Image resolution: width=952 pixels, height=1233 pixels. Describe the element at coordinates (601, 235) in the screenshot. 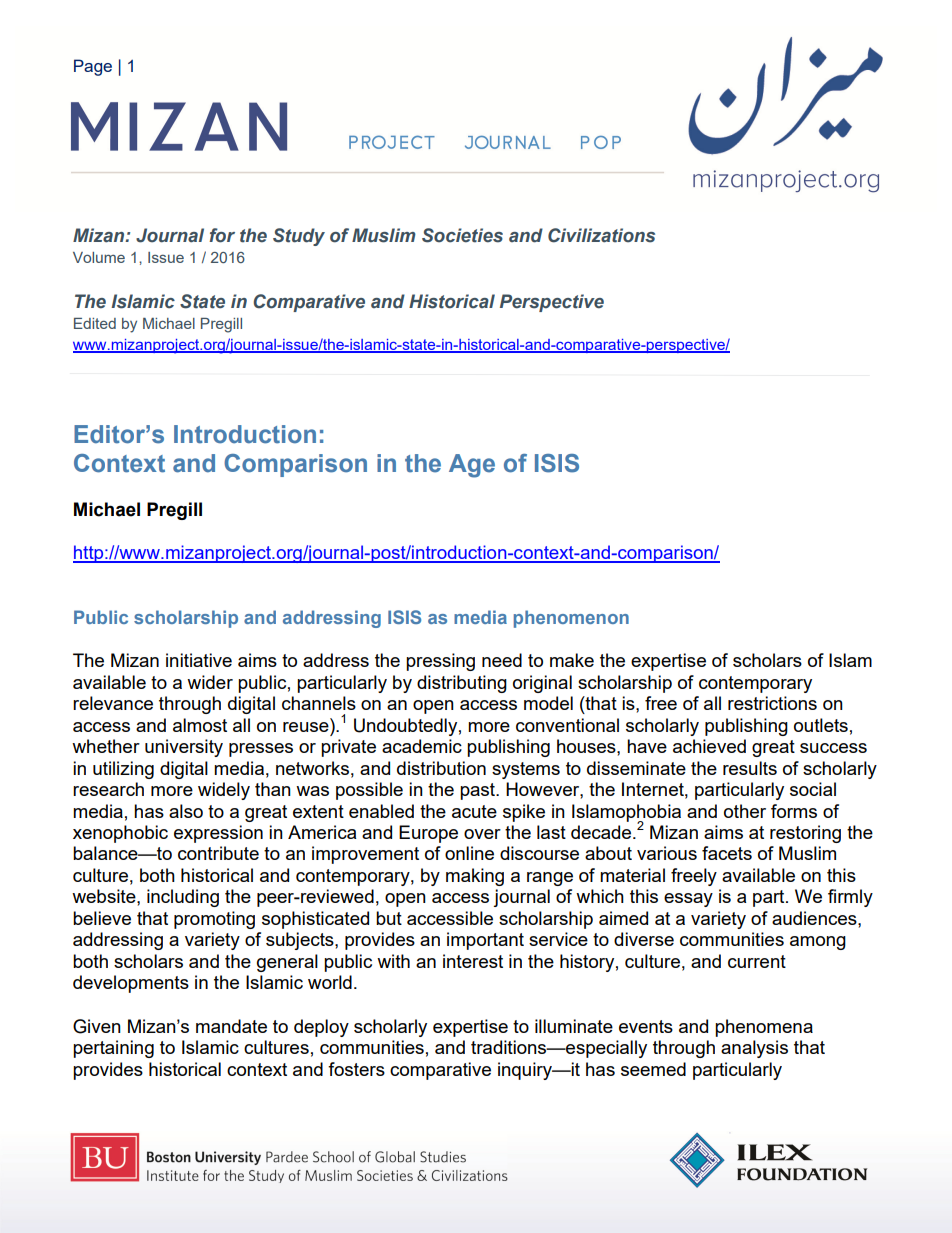

I see `Civilizations` at that location.
